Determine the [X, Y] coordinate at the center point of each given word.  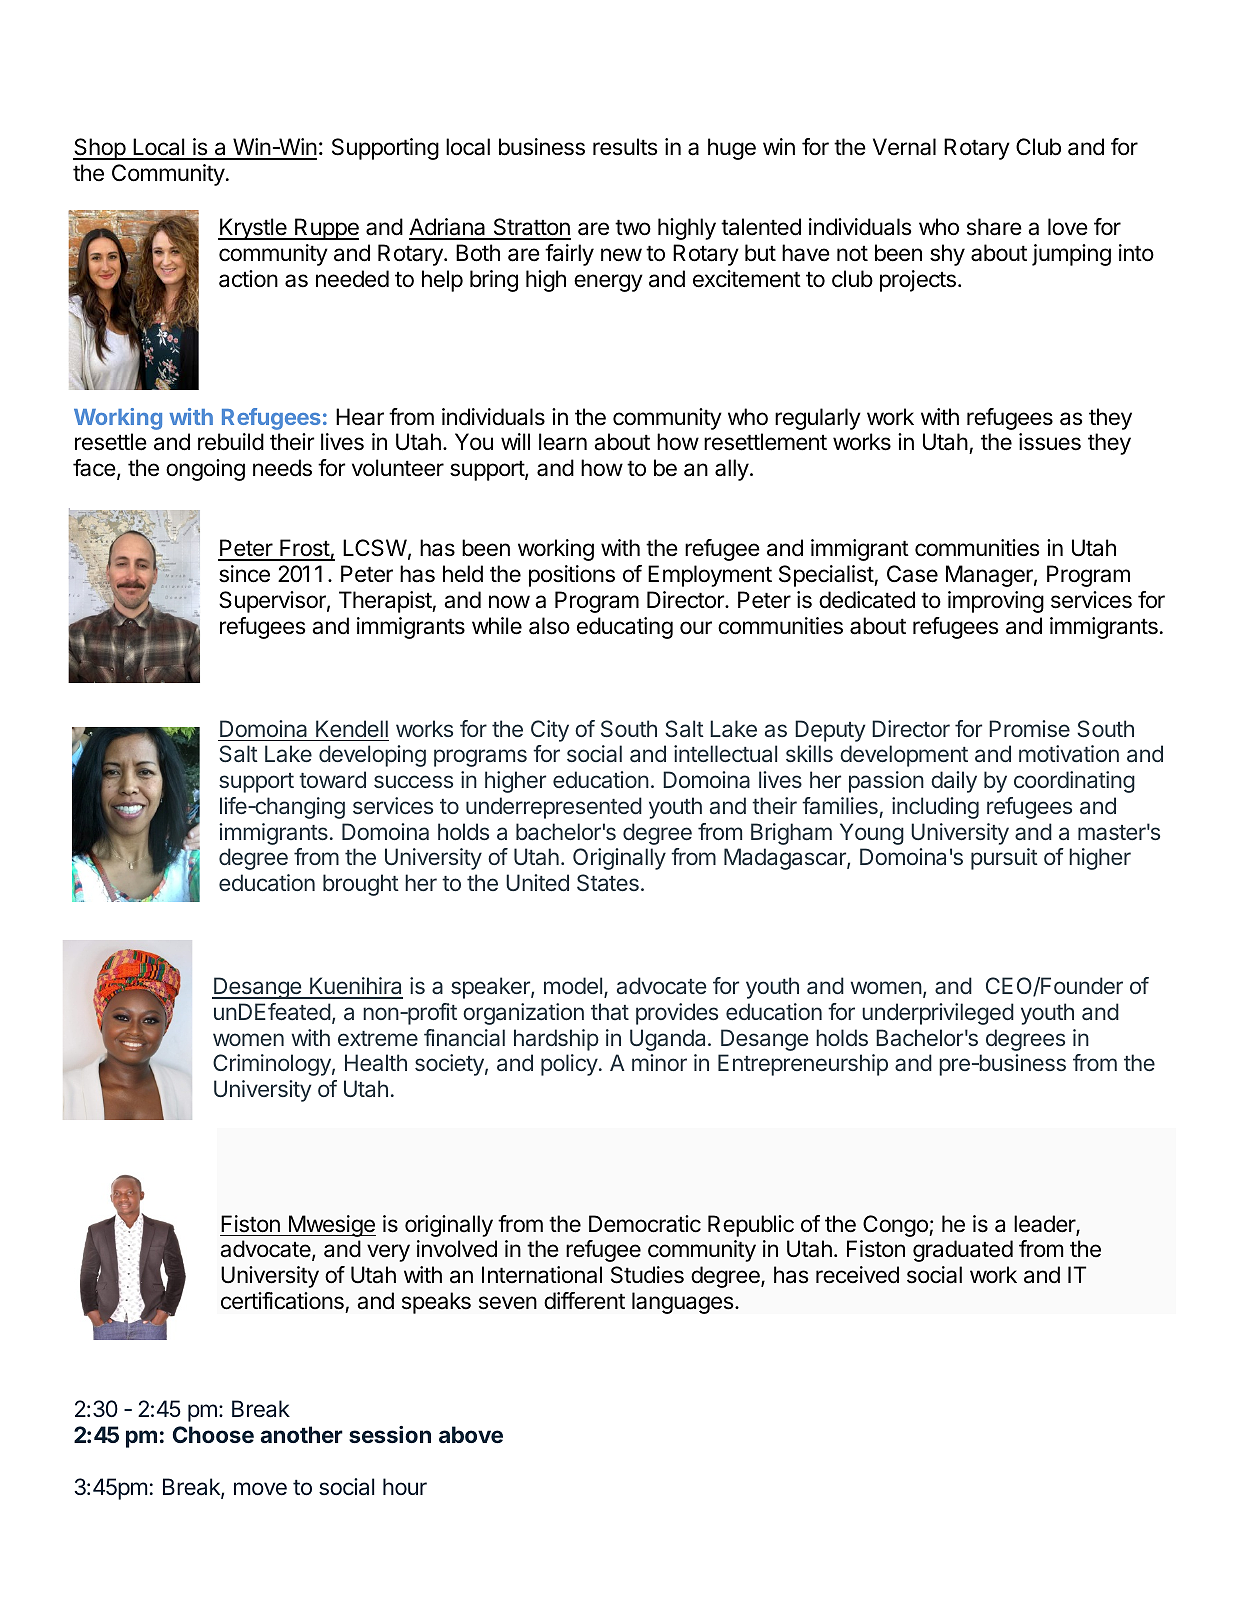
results [625, 147]
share [994, 227]
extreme [378, 1038]
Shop [100, 149]
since [244, 574]
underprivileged [938, 1014]
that [610, 1011]
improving [996, 602]
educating [625, 628]
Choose [213, 1434]
